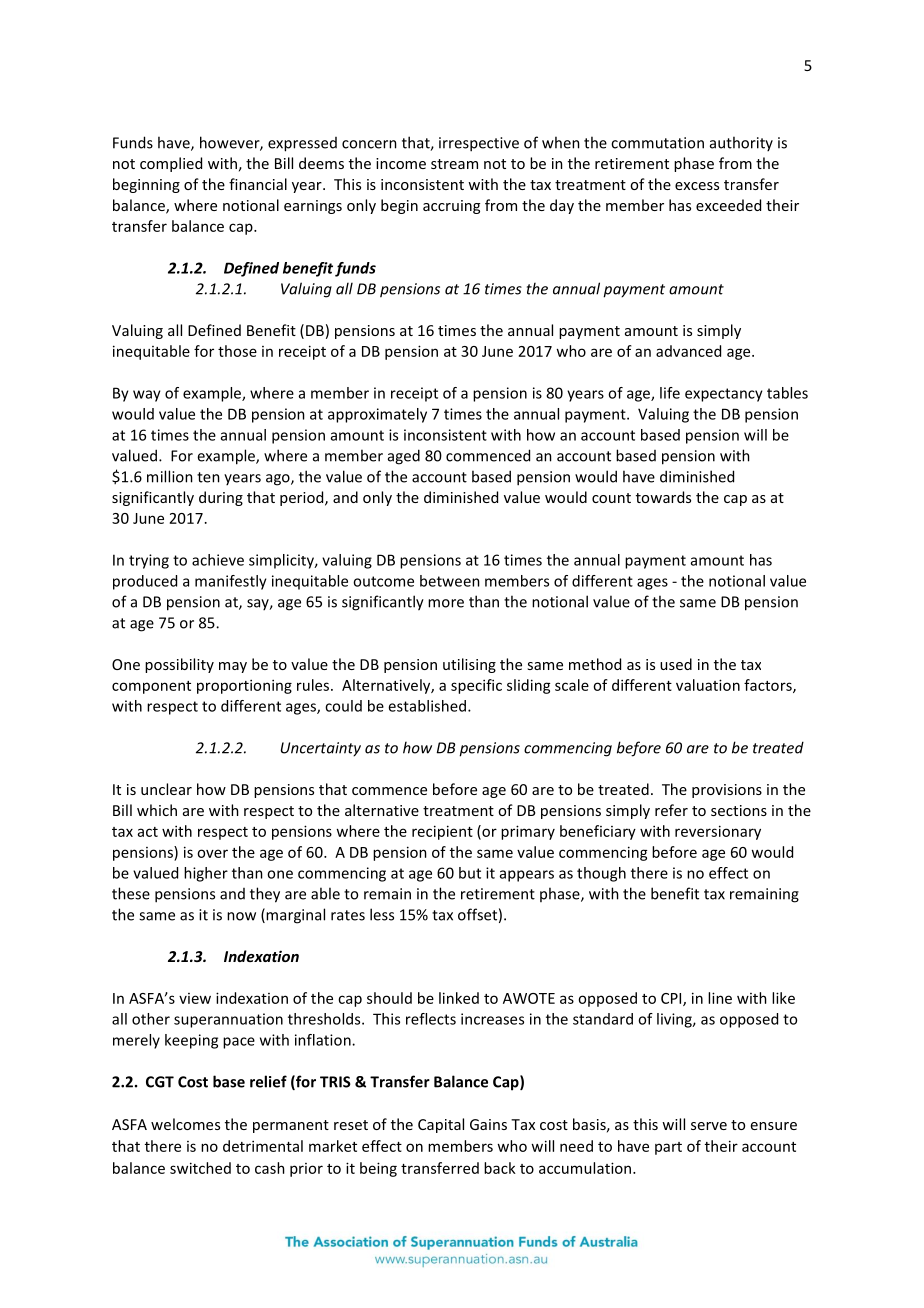 The image size is (924, 1308). What do you see at coordinates (697, 186) in the image?
I see `excess` at bounding box center [697, 186].
